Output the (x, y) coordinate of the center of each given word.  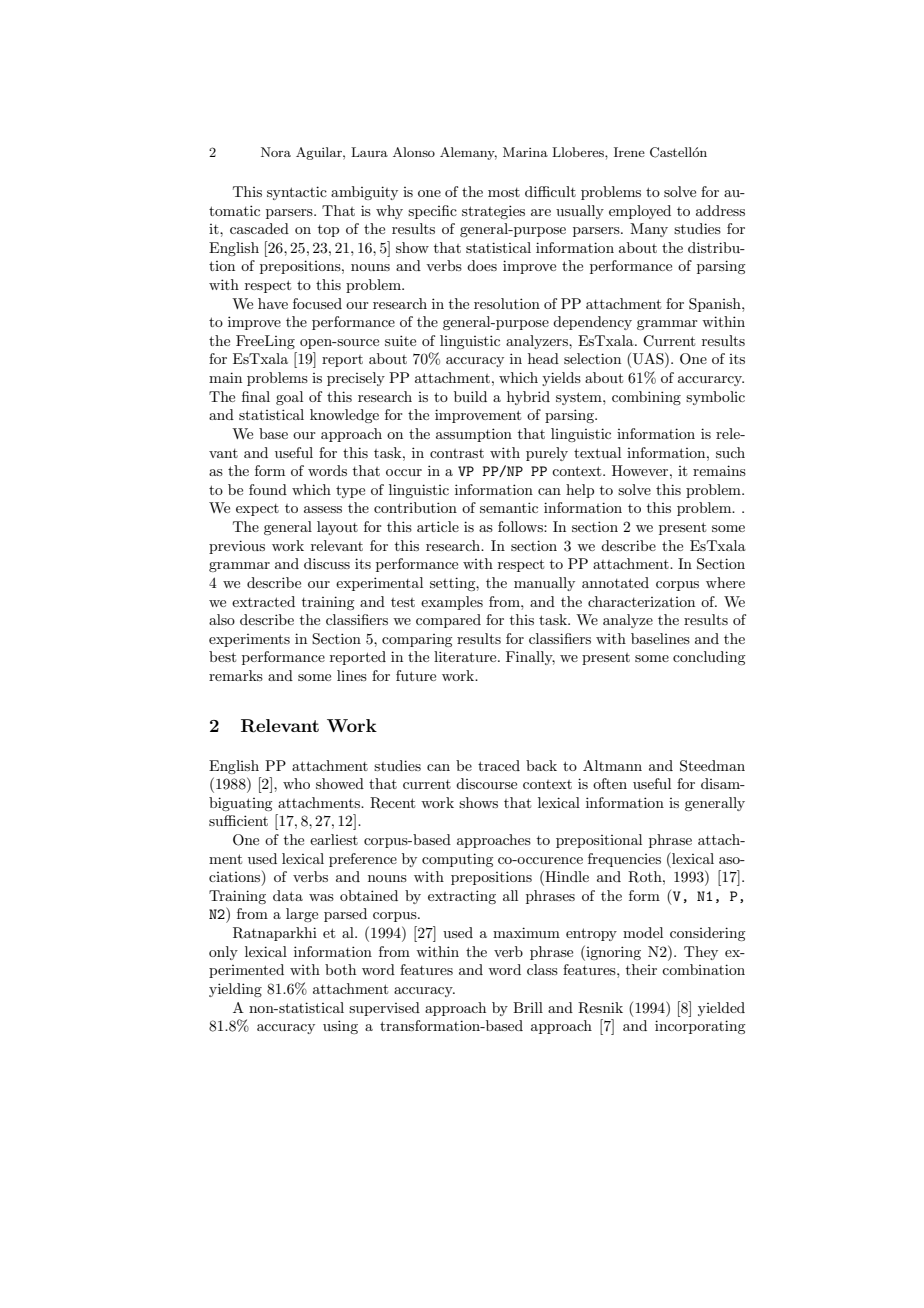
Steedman (712, 766)
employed (640, 212)
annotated (615, 582)
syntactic (297, 193)
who (296, 783)
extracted (263, 601)
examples (452, 603)
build (470, 396)
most (504, 192)
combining (646, 398)
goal (289, 398)
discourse (486, 783)
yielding (235, 990)
